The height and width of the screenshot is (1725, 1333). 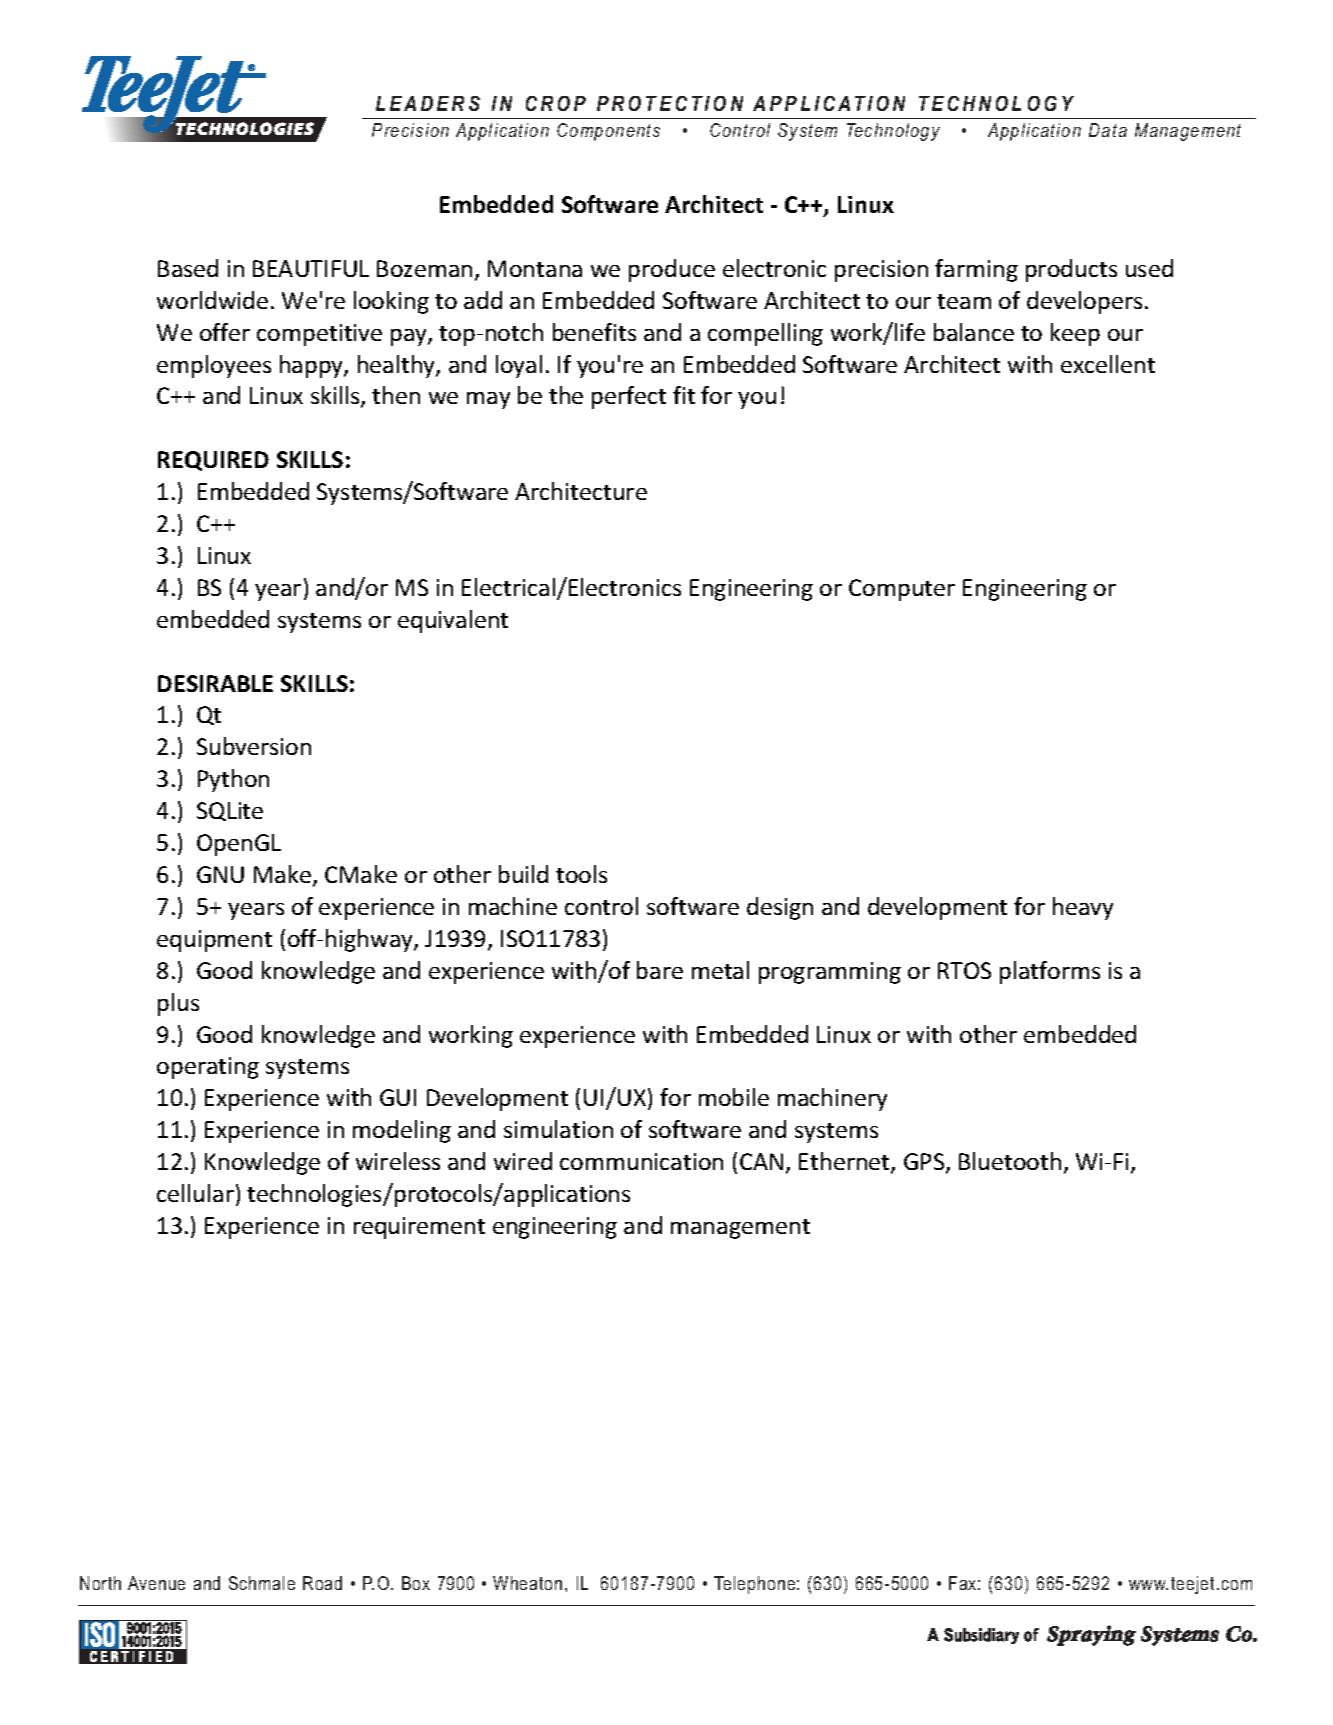 I want to click on heavy, so click(x=1083, y=908).
